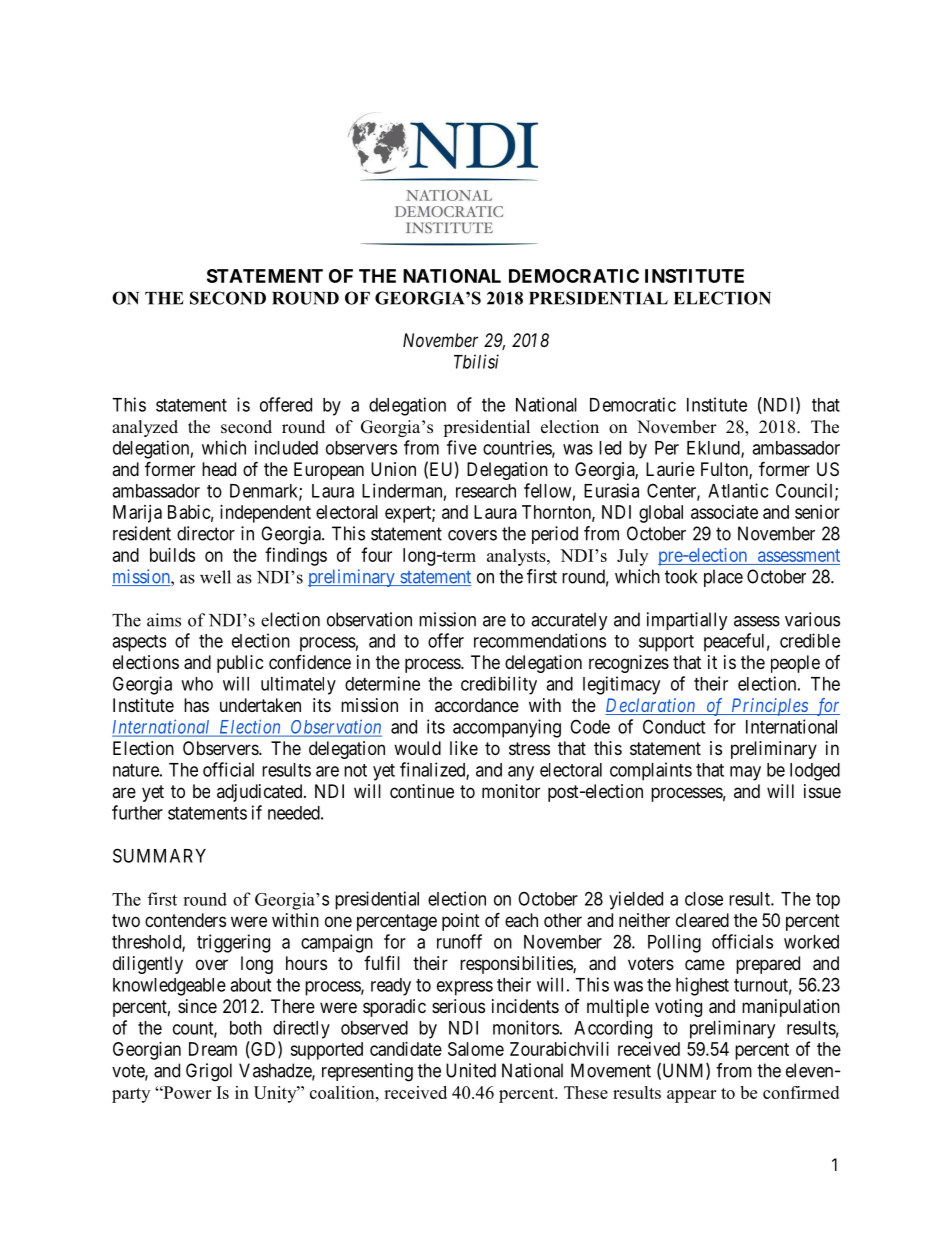 The width and height of the page is (952, 1233). Describe the element at coordinates (704, 899) in the page. I see `close` at that location.
